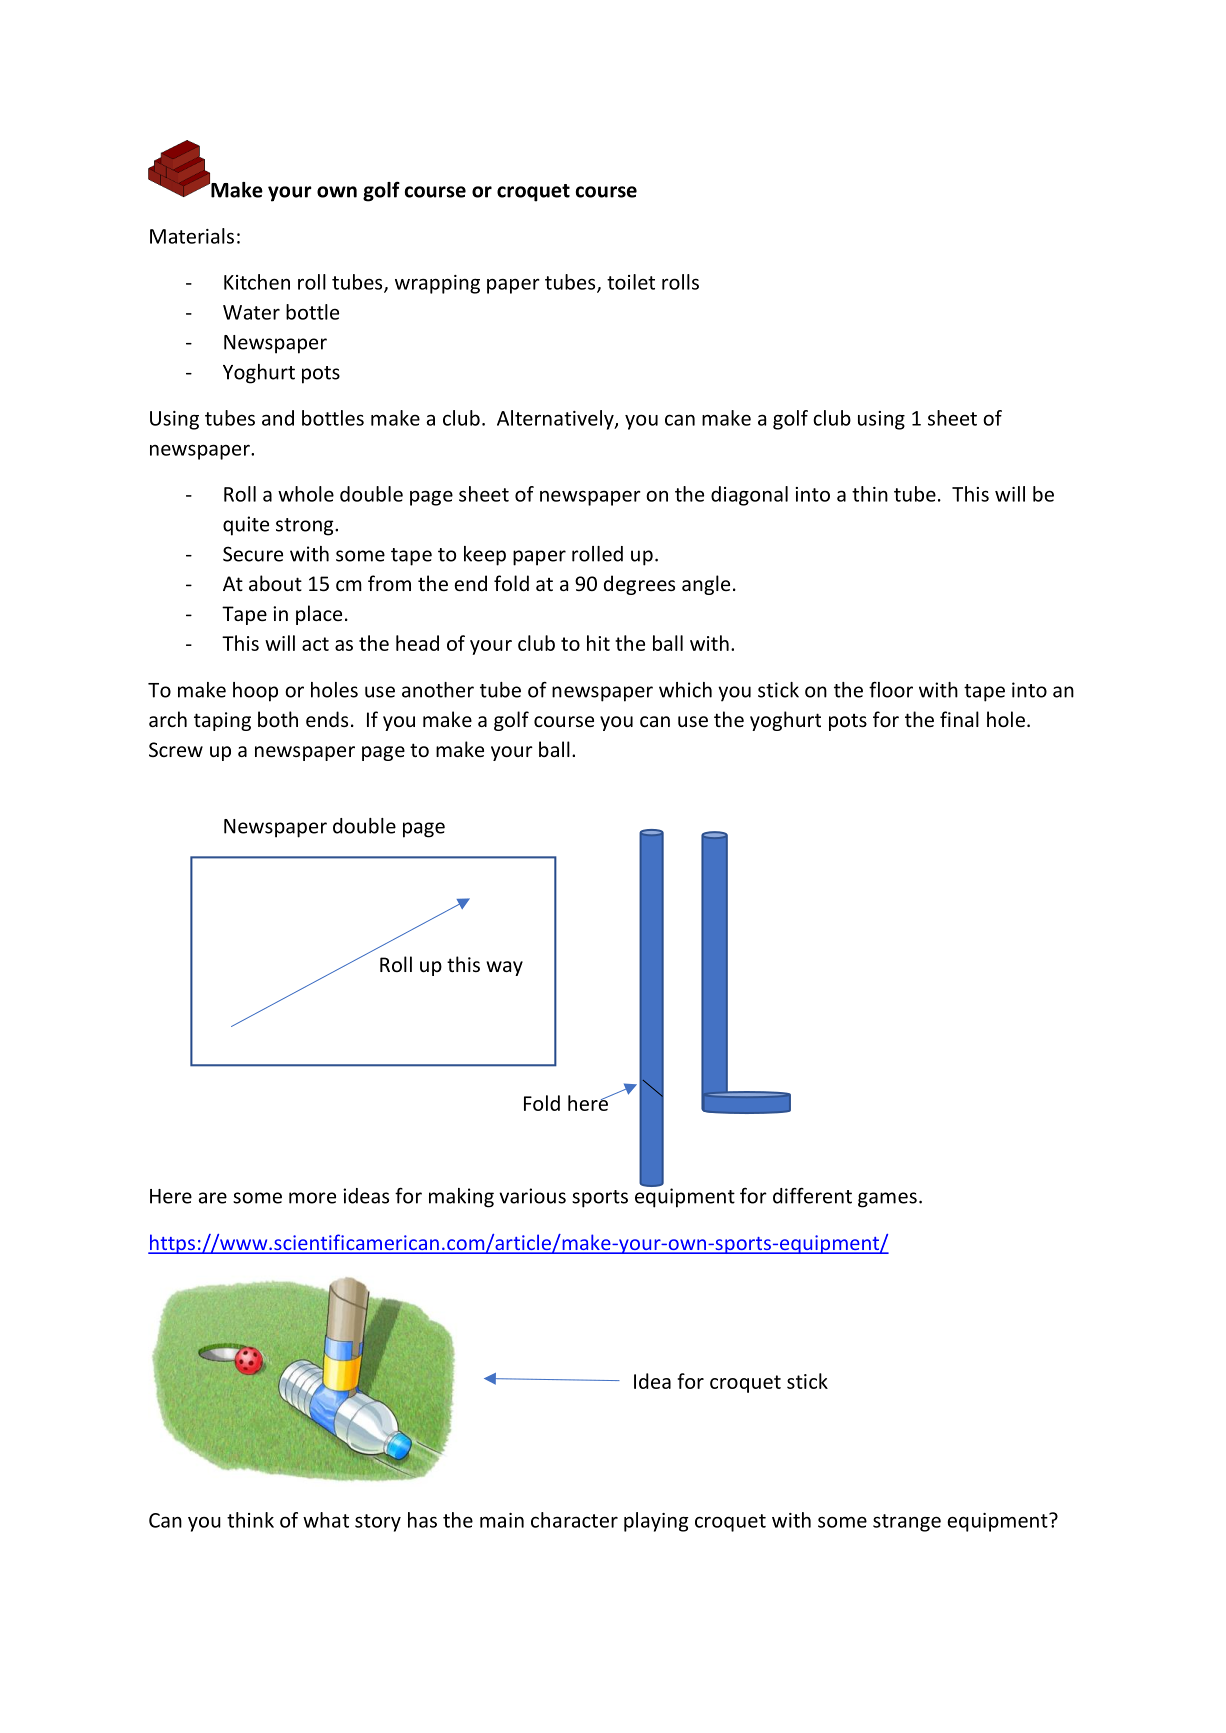 The width and height of the page is (1226, 1733). Describe the element at coordinates (887, 1200) in the page. I see `games` at that location.
